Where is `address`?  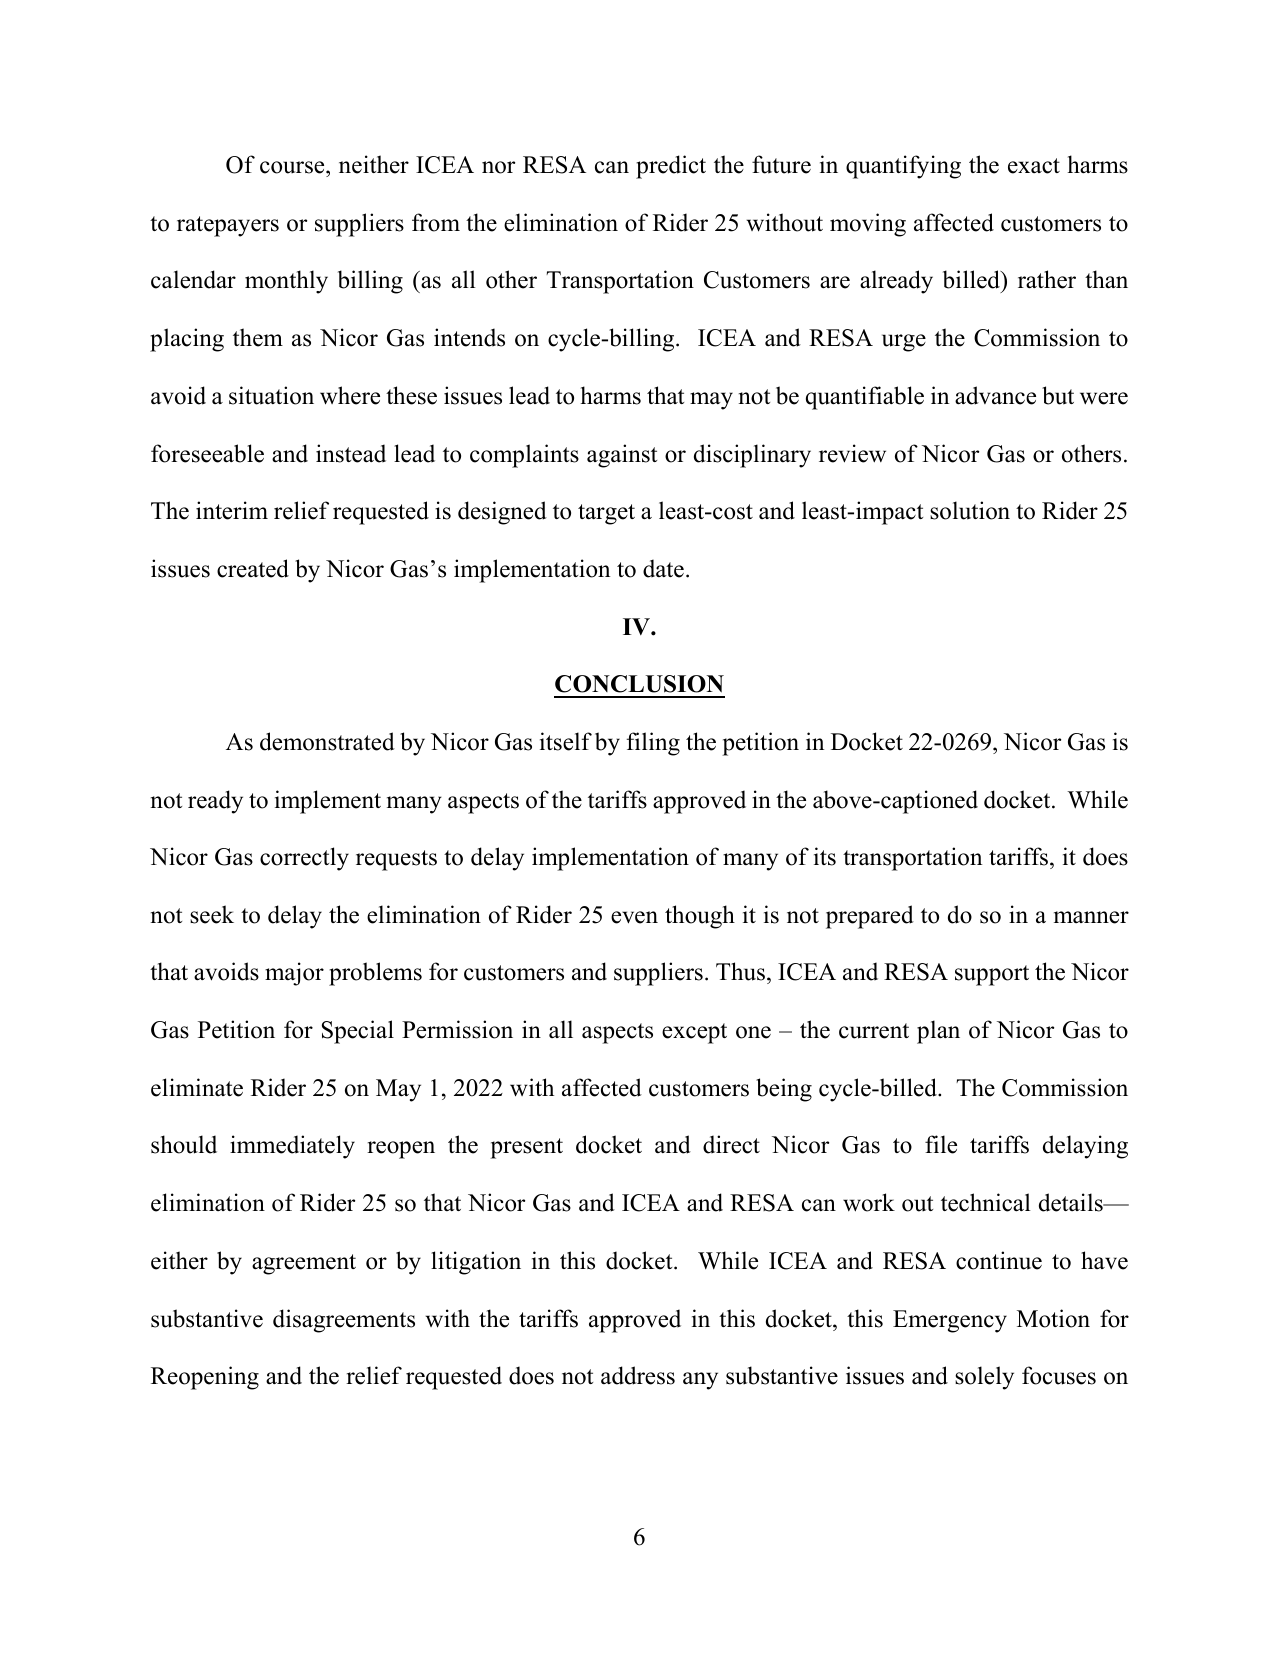
address is located at coordinates (638, 1375).
